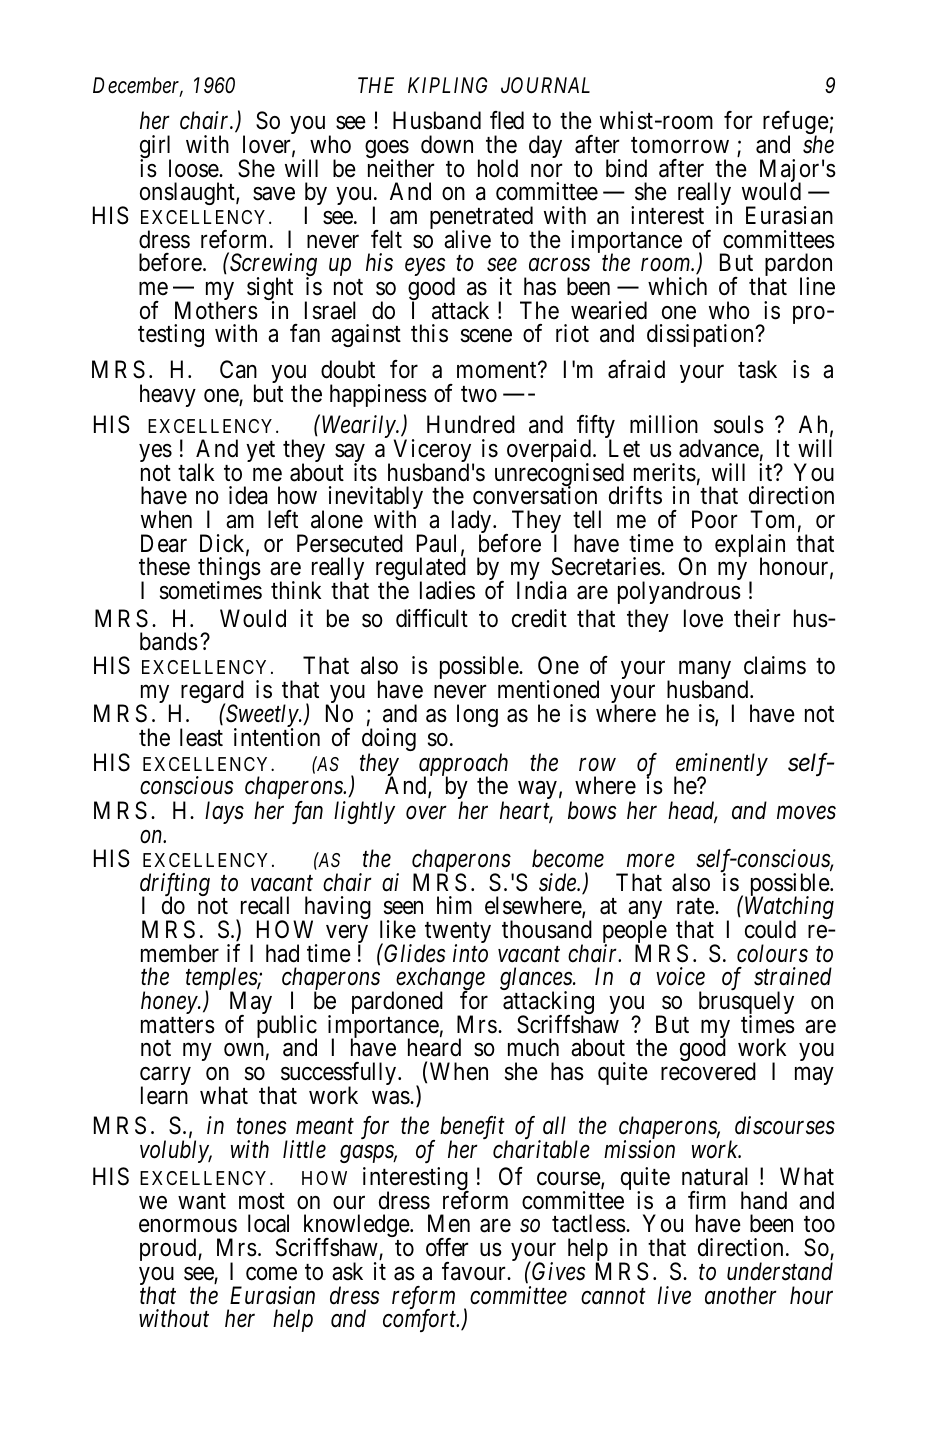  I want to click on idea, so click(248, 495).
